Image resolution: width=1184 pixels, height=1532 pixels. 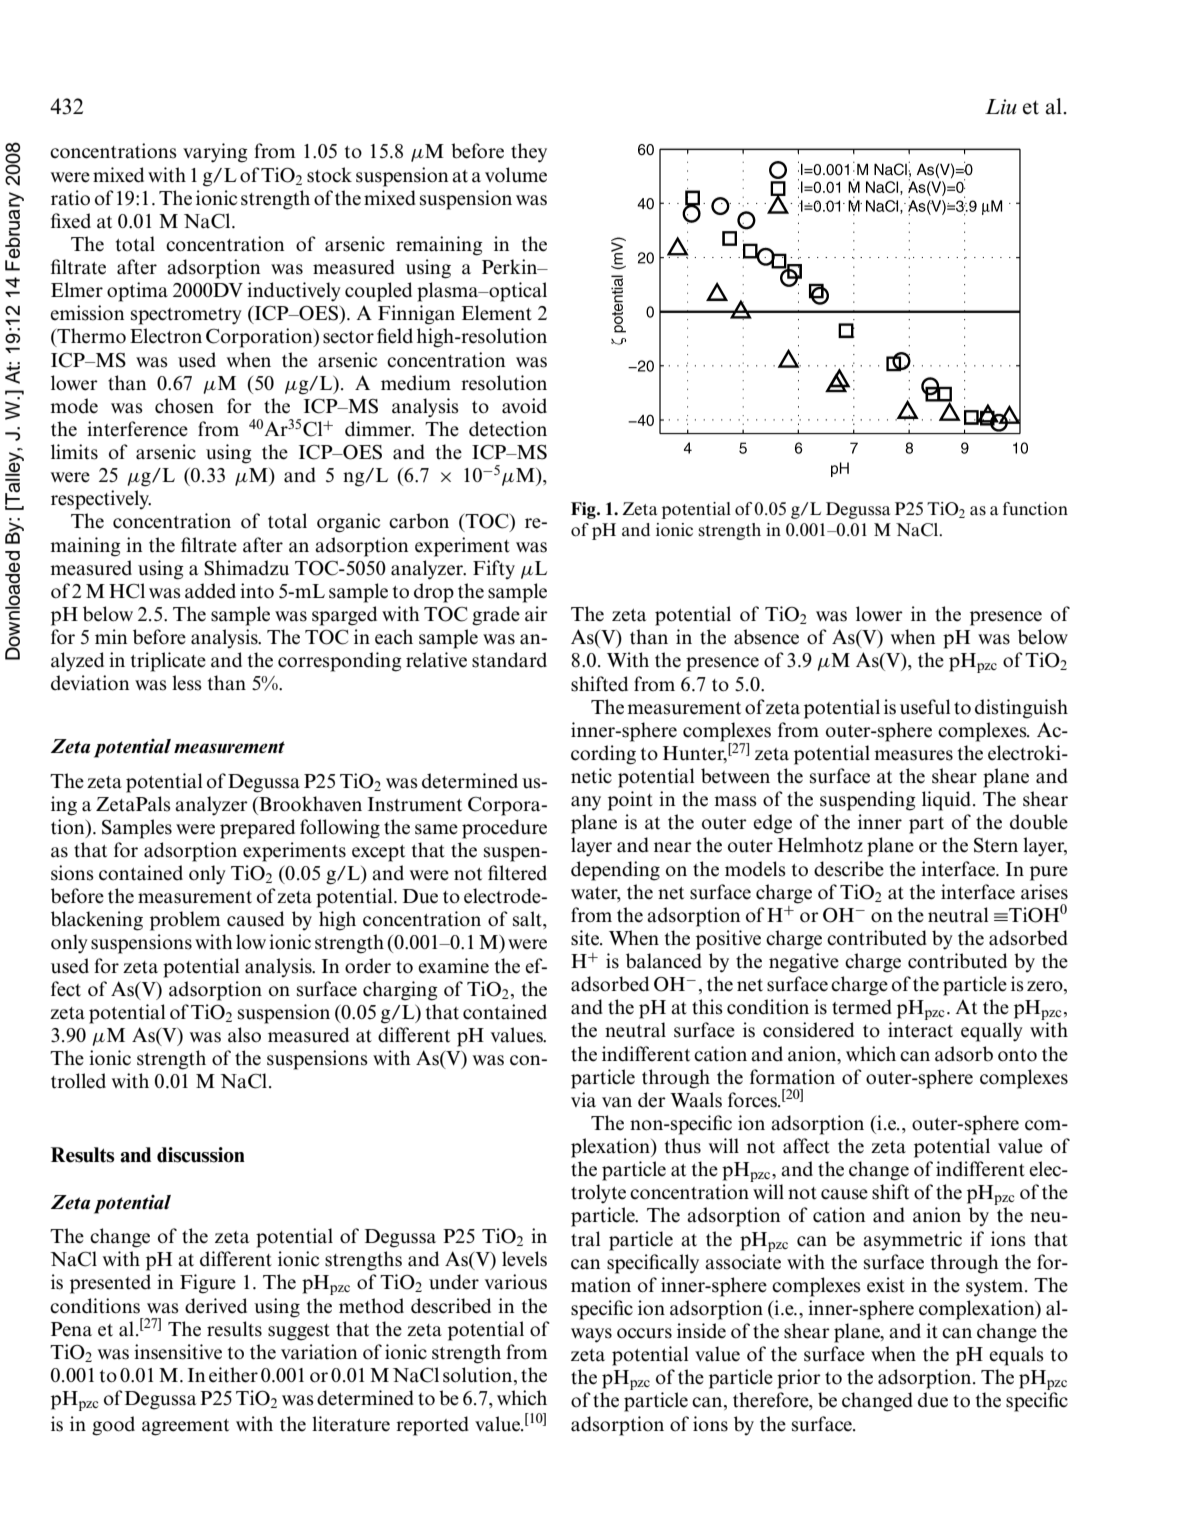 What do you see at coordinates (920, 1030) in the page?
I see `interact` at bounding box center [920, 1030].
